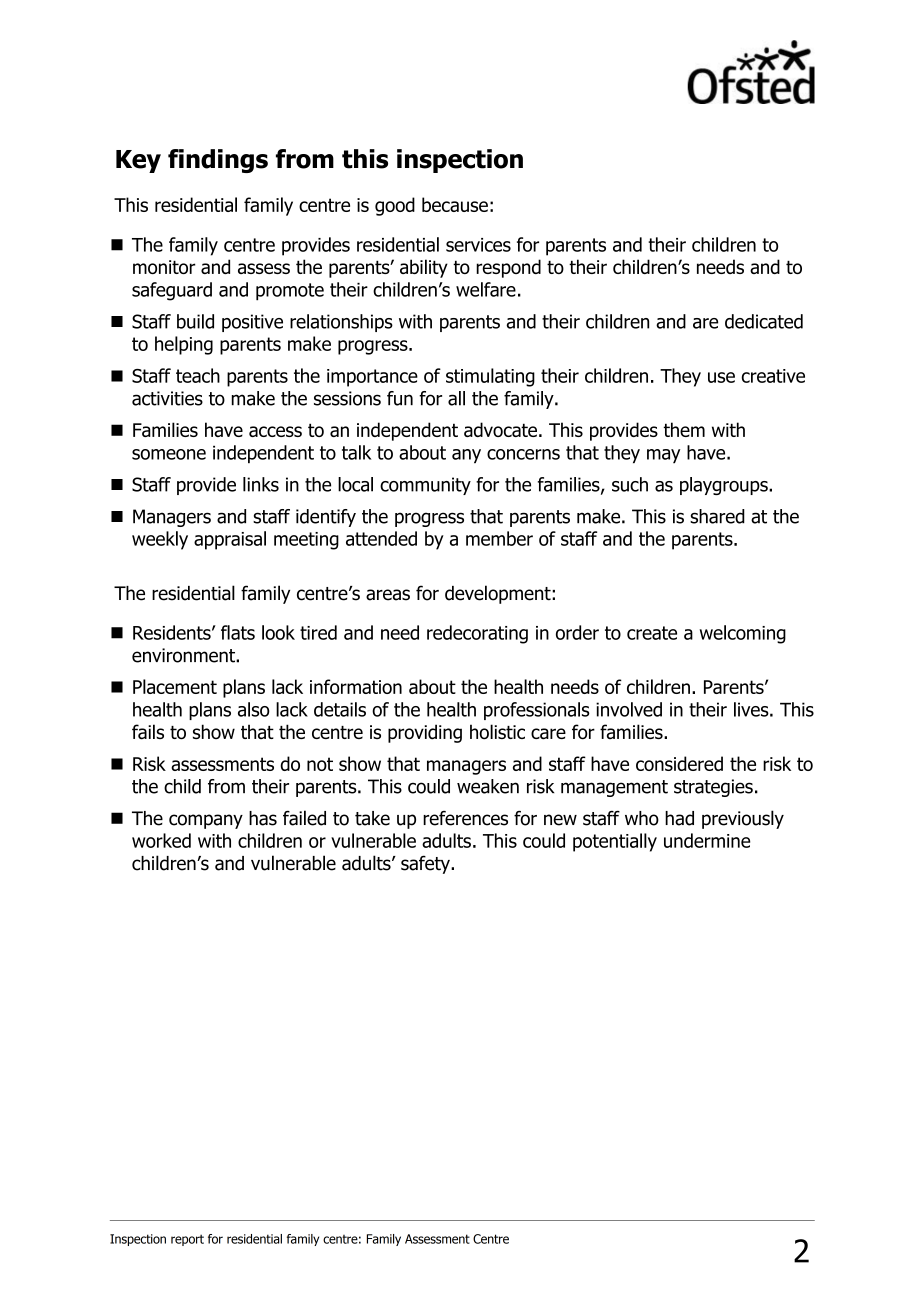 The width and height of the screenshot is (924, 1308). I want to click on dedicated, so click(764, 321).
